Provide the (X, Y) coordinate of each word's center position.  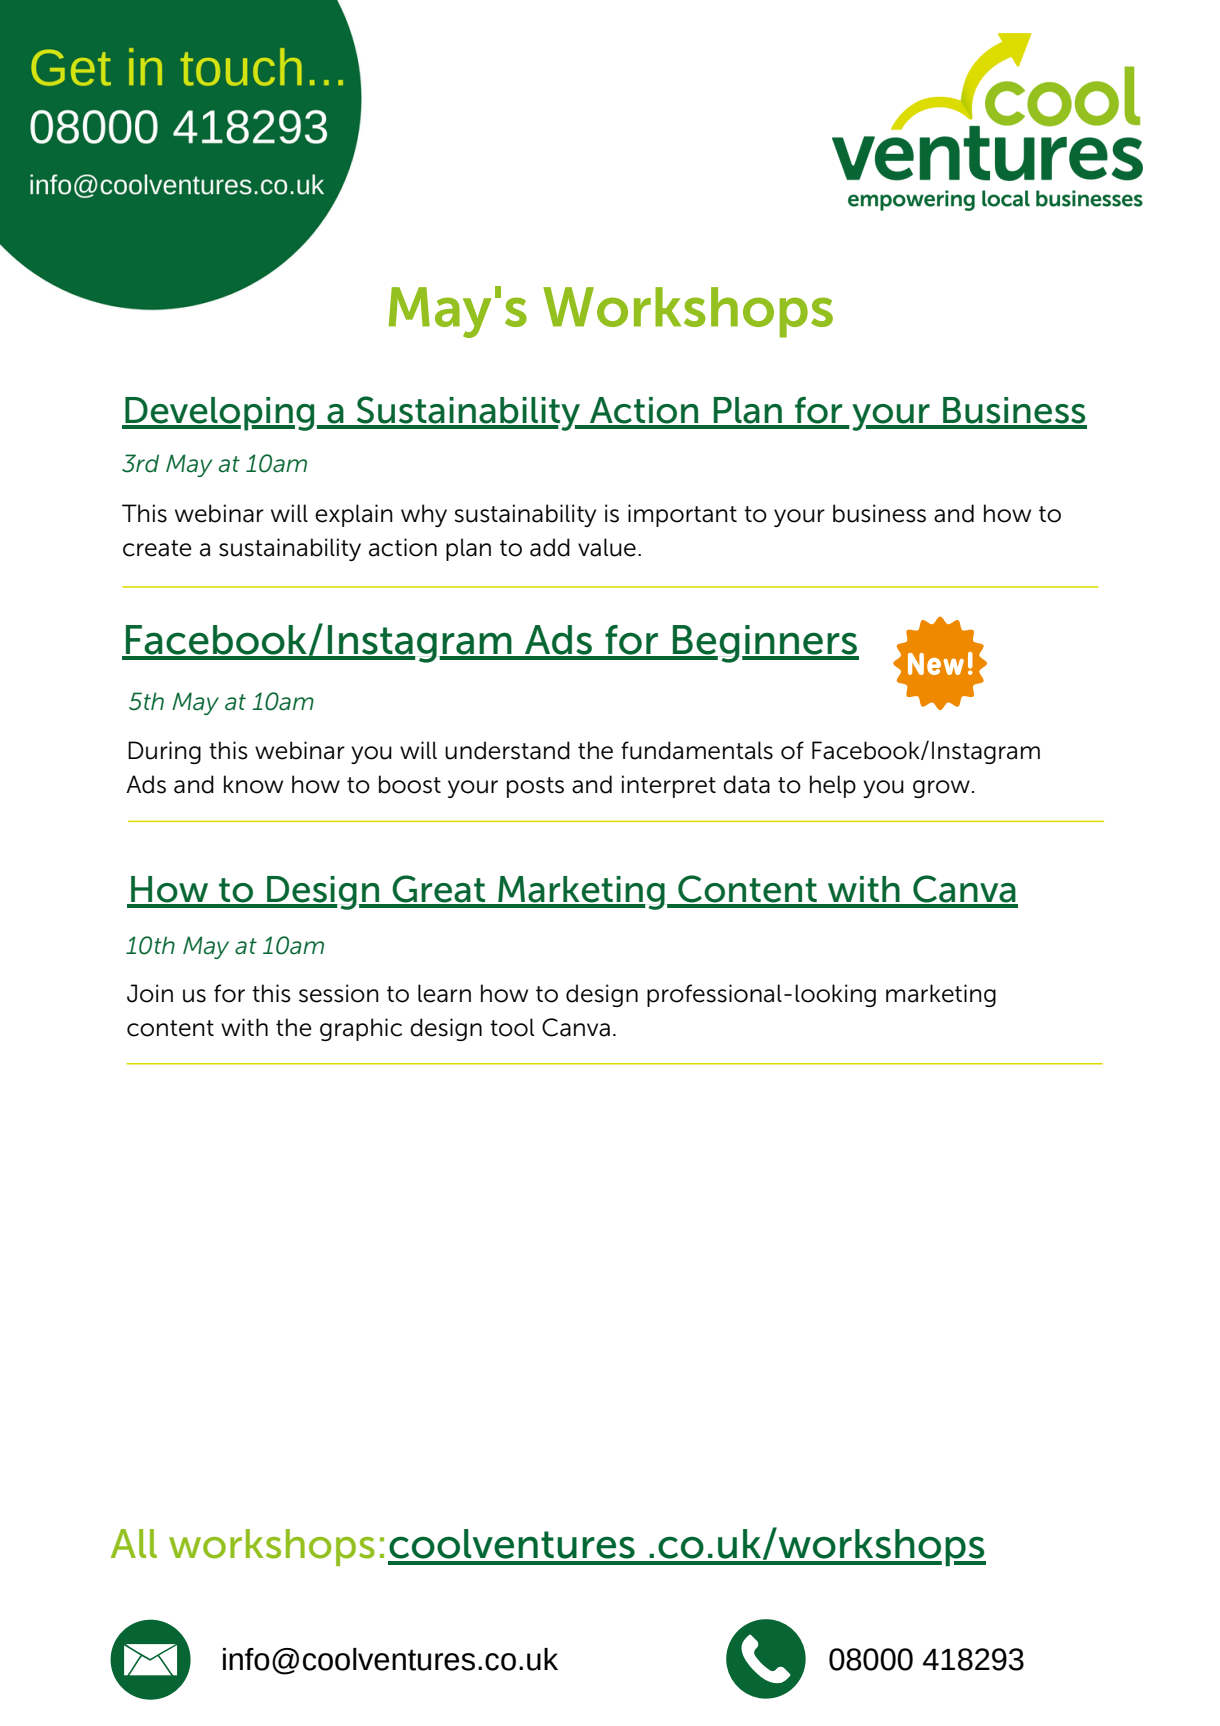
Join (150, 993)
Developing (218, 414)
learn (444, 993)
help (833, 786)
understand (507, 750)
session (339, 993)
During (164, 752)
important (682, 515)
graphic (361, 1029)
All (134, 1543)
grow (941, 789)
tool (512, 1027)
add (550, 547)
